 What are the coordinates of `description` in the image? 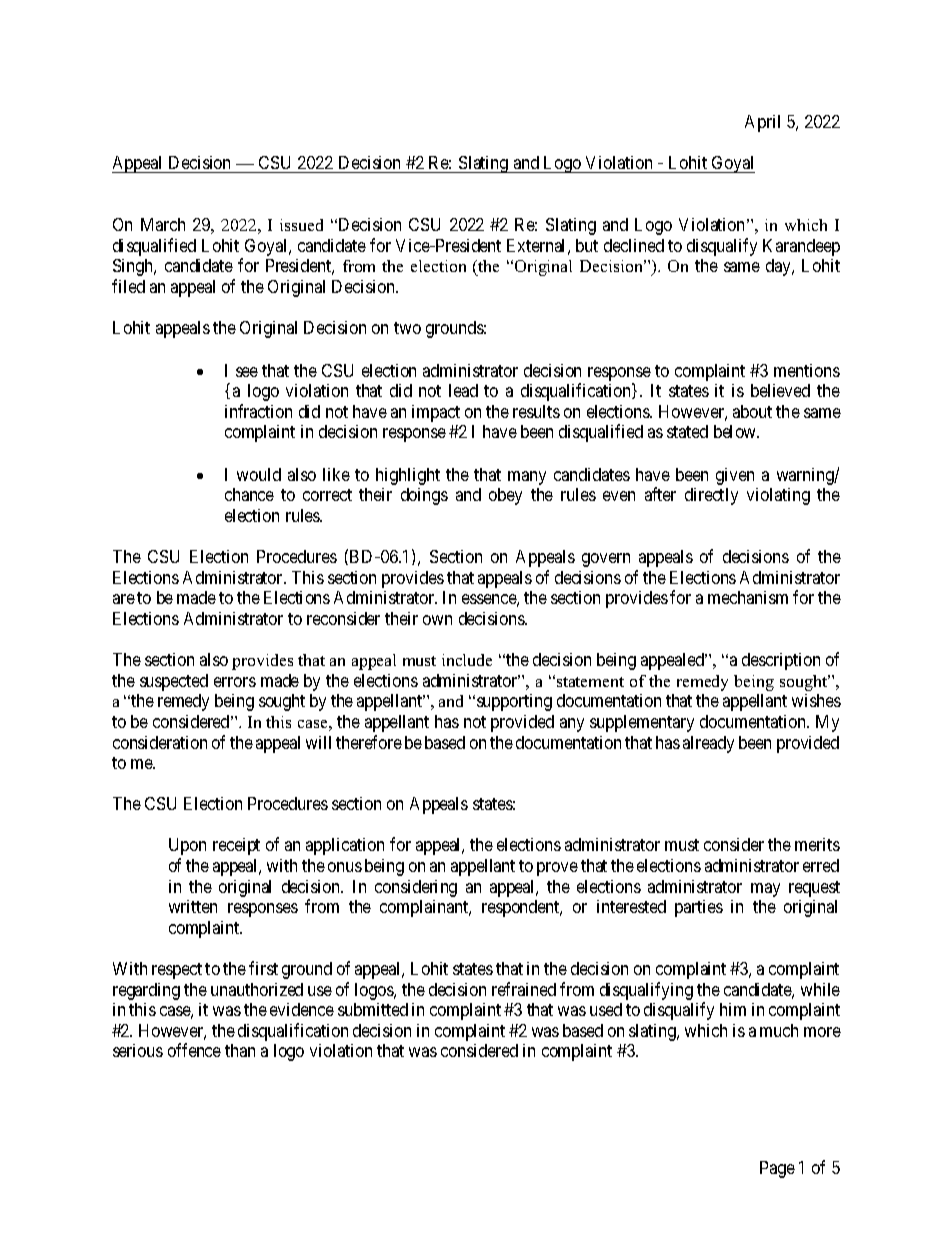 It's located at (781, 661).
